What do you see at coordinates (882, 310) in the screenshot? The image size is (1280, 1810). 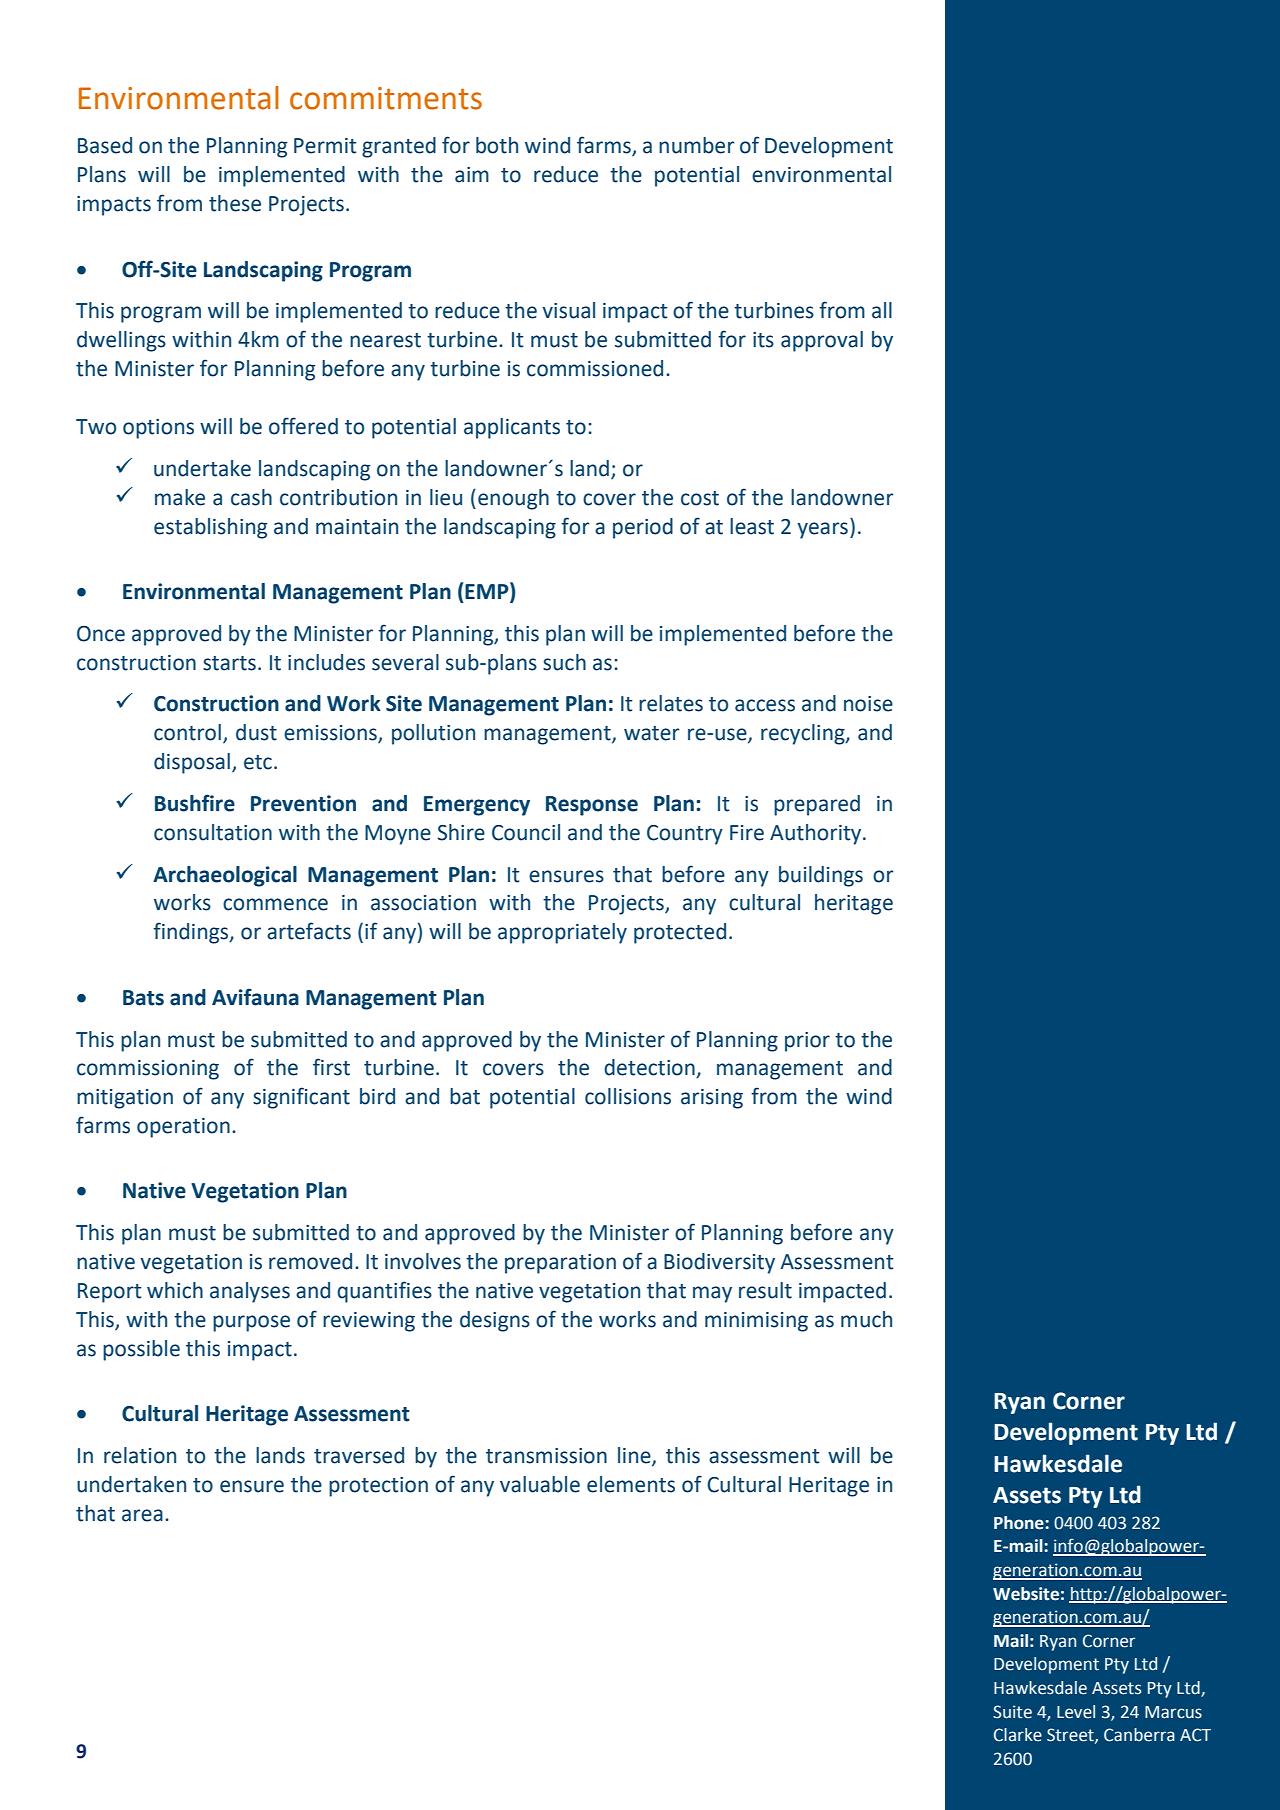 I see `all` at bounding box center [882, 310].
